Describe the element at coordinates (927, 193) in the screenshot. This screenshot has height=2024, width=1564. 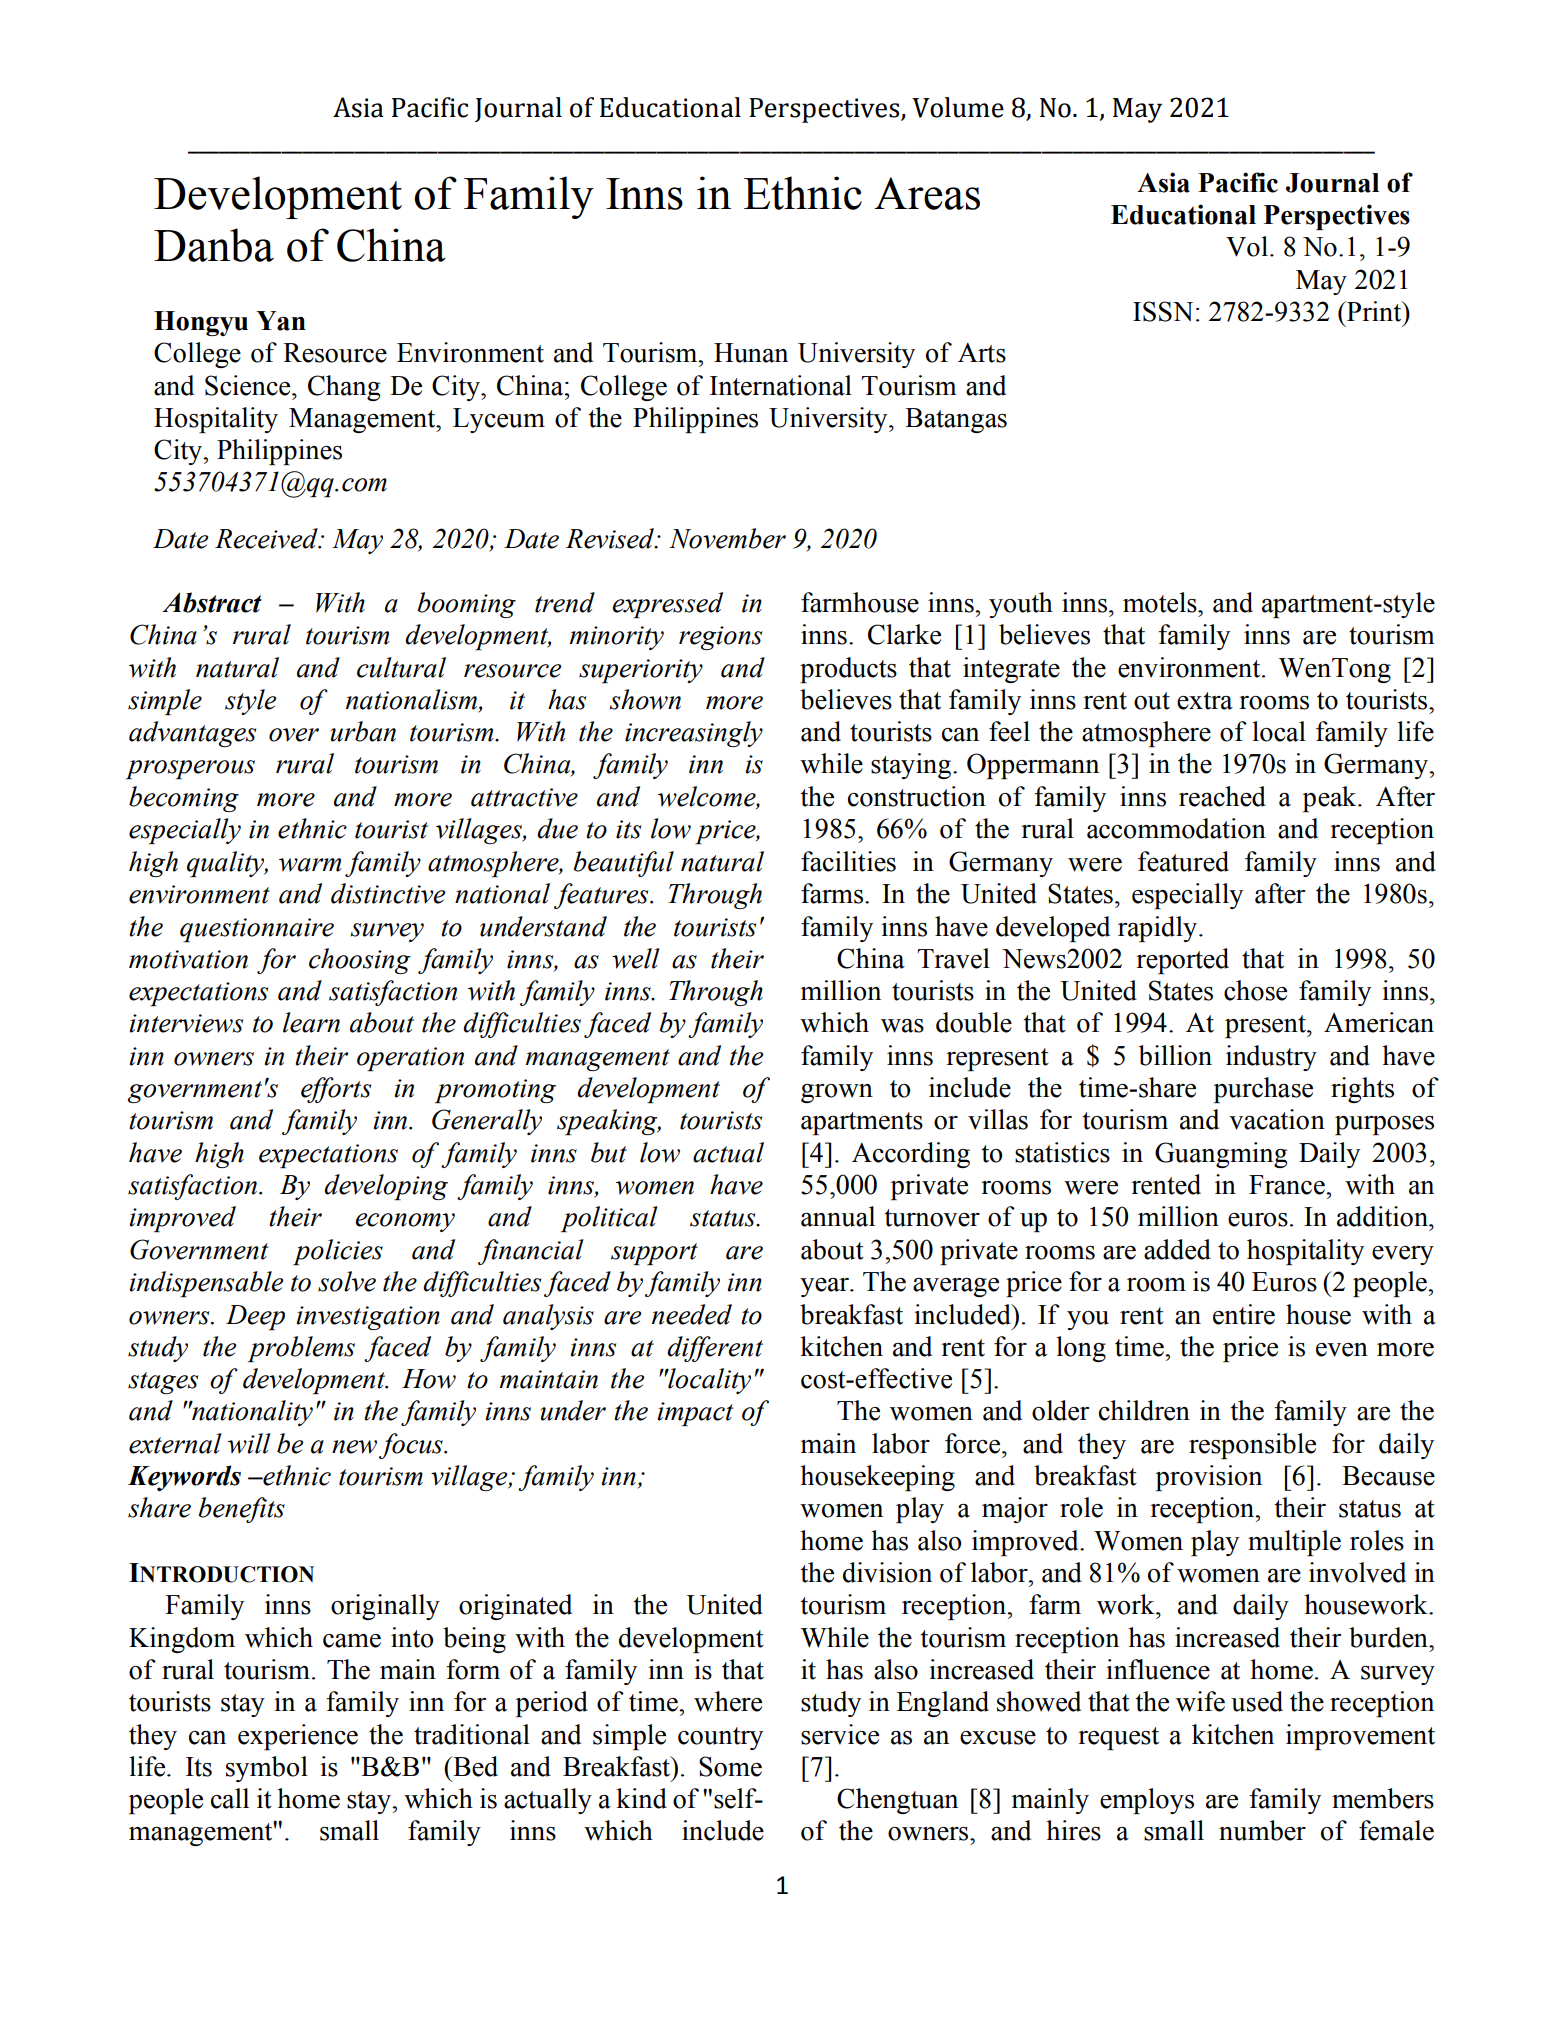
I see `Areas` at that location.
